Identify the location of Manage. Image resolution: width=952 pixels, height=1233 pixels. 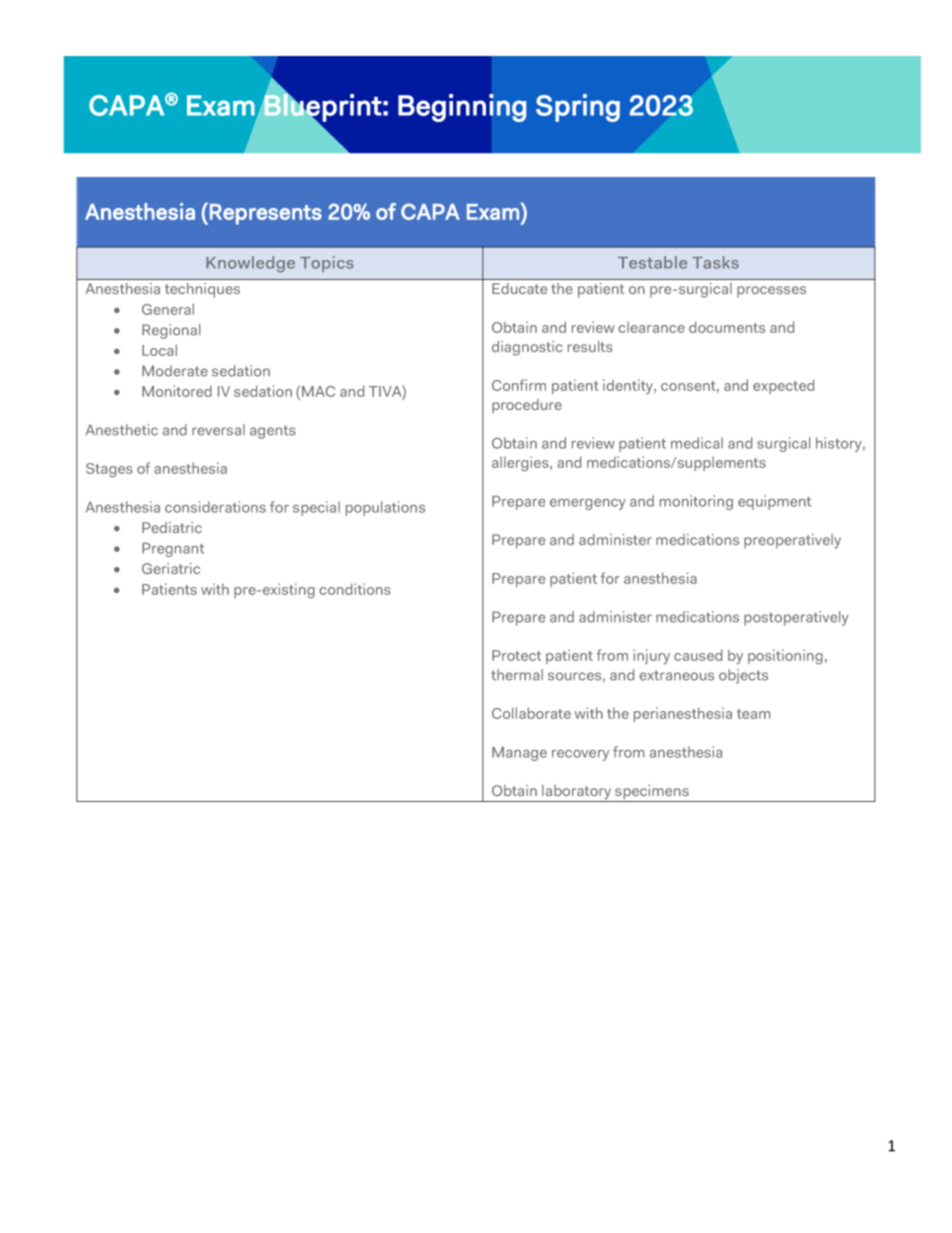
(519, 754).
